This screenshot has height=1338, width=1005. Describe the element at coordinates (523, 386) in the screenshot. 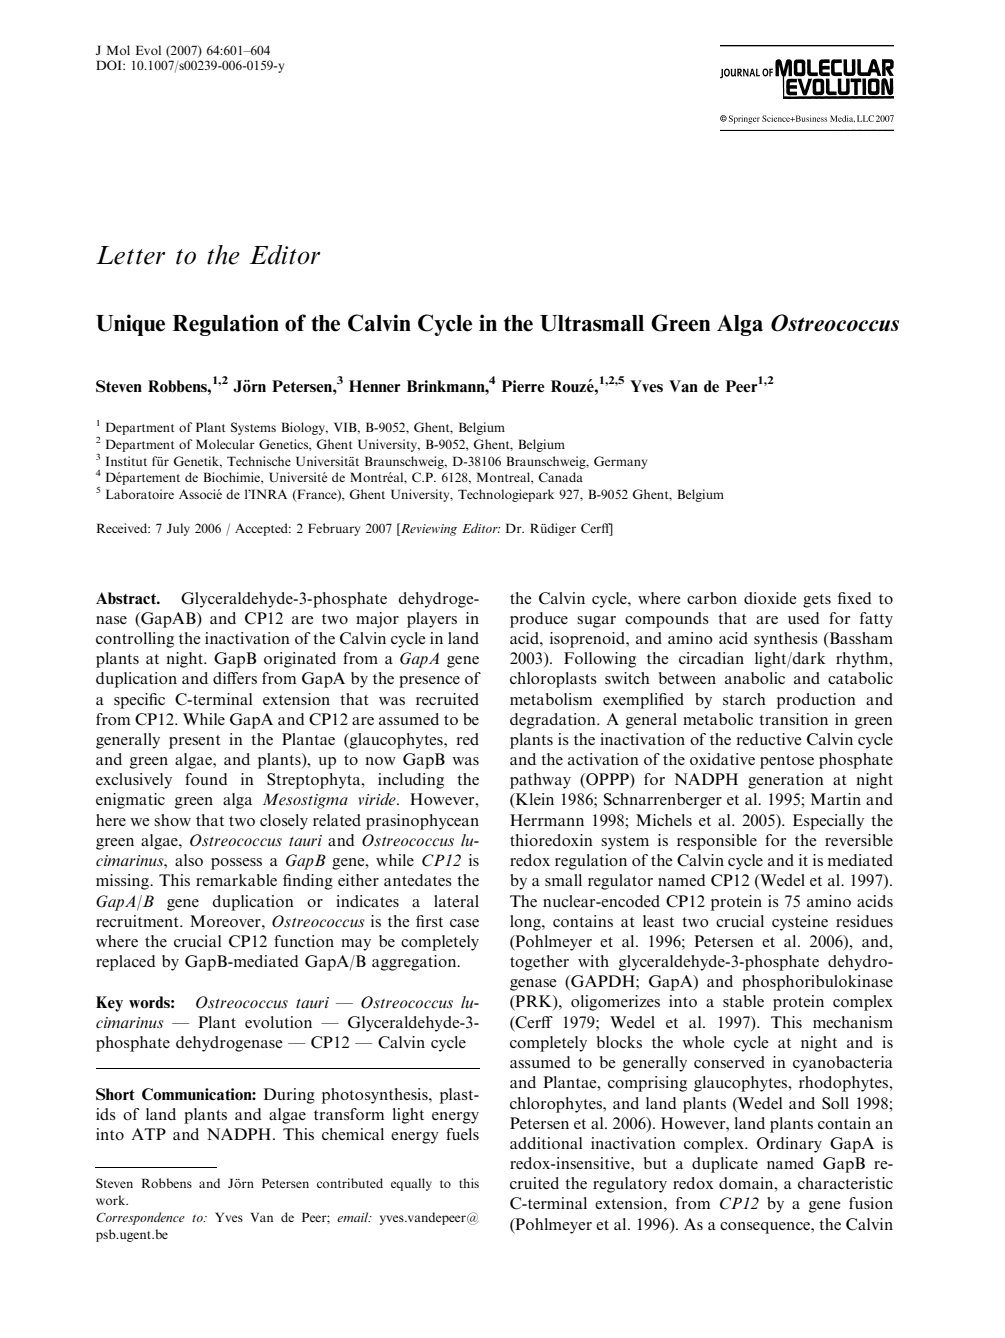

I see `Pierre` at that location.
